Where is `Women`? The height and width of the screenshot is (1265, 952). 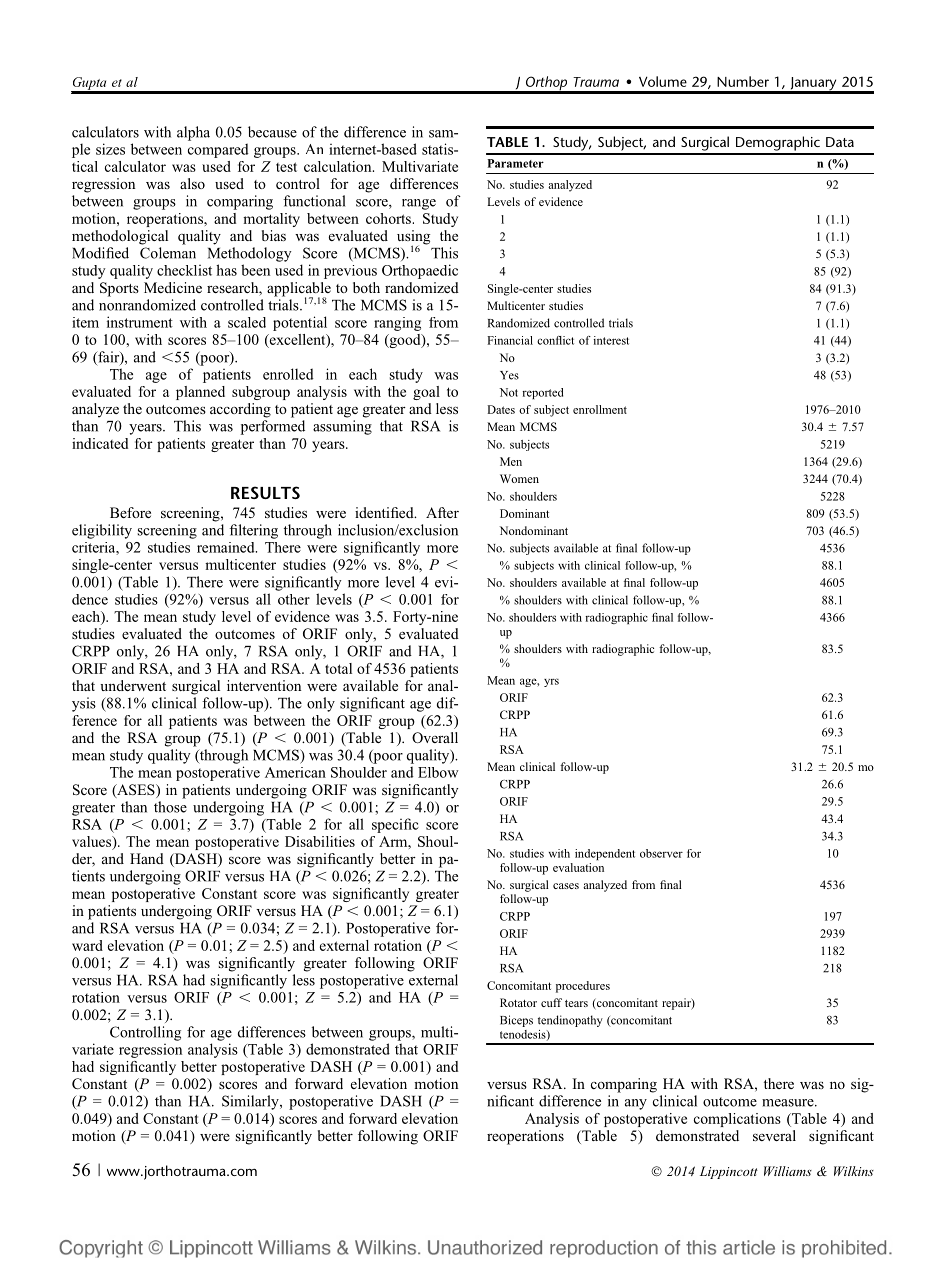
Women is located at coordinates (519, 478).
